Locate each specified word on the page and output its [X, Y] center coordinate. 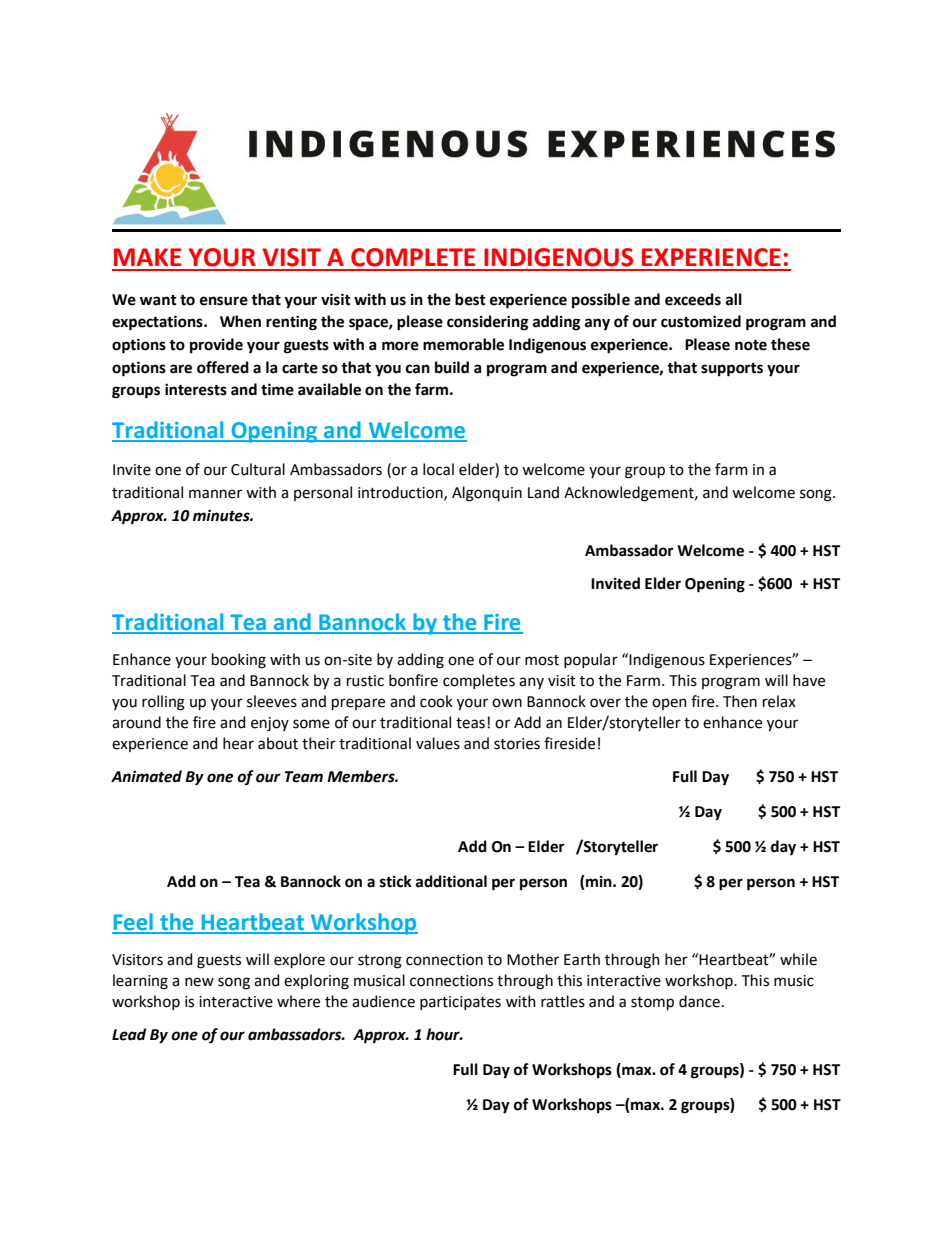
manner [215, 494]
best [470, 299]
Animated [146, 776]
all [734, 299]
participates [460, 1003]
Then [740, 701]
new [199, 982]
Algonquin [487, 494]
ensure [224, 301]
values [438, 743]
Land [543, 492]
